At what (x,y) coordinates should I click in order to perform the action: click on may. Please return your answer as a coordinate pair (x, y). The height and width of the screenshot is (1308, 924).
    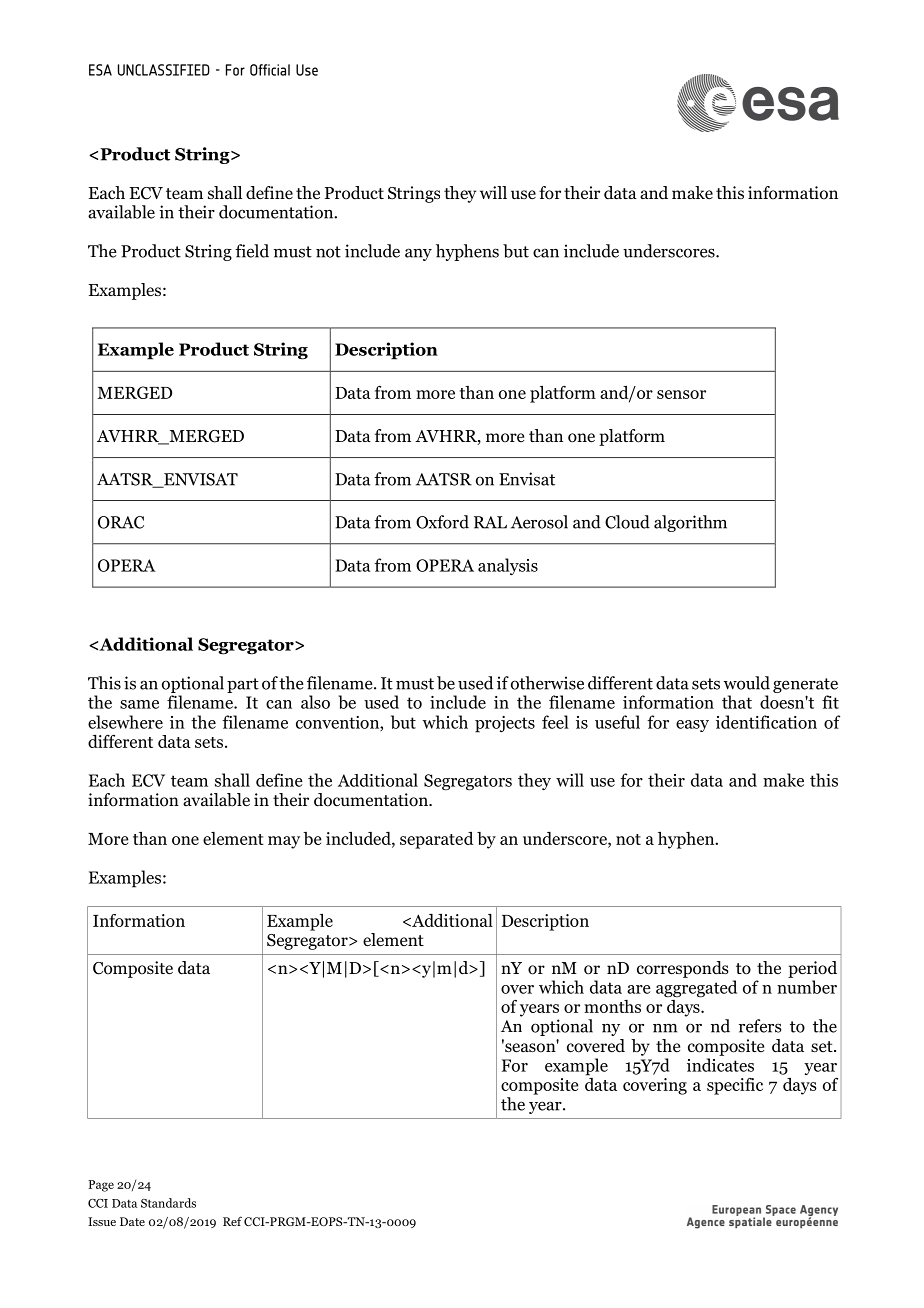
    Looking at the image, I should click on (284, 842).
